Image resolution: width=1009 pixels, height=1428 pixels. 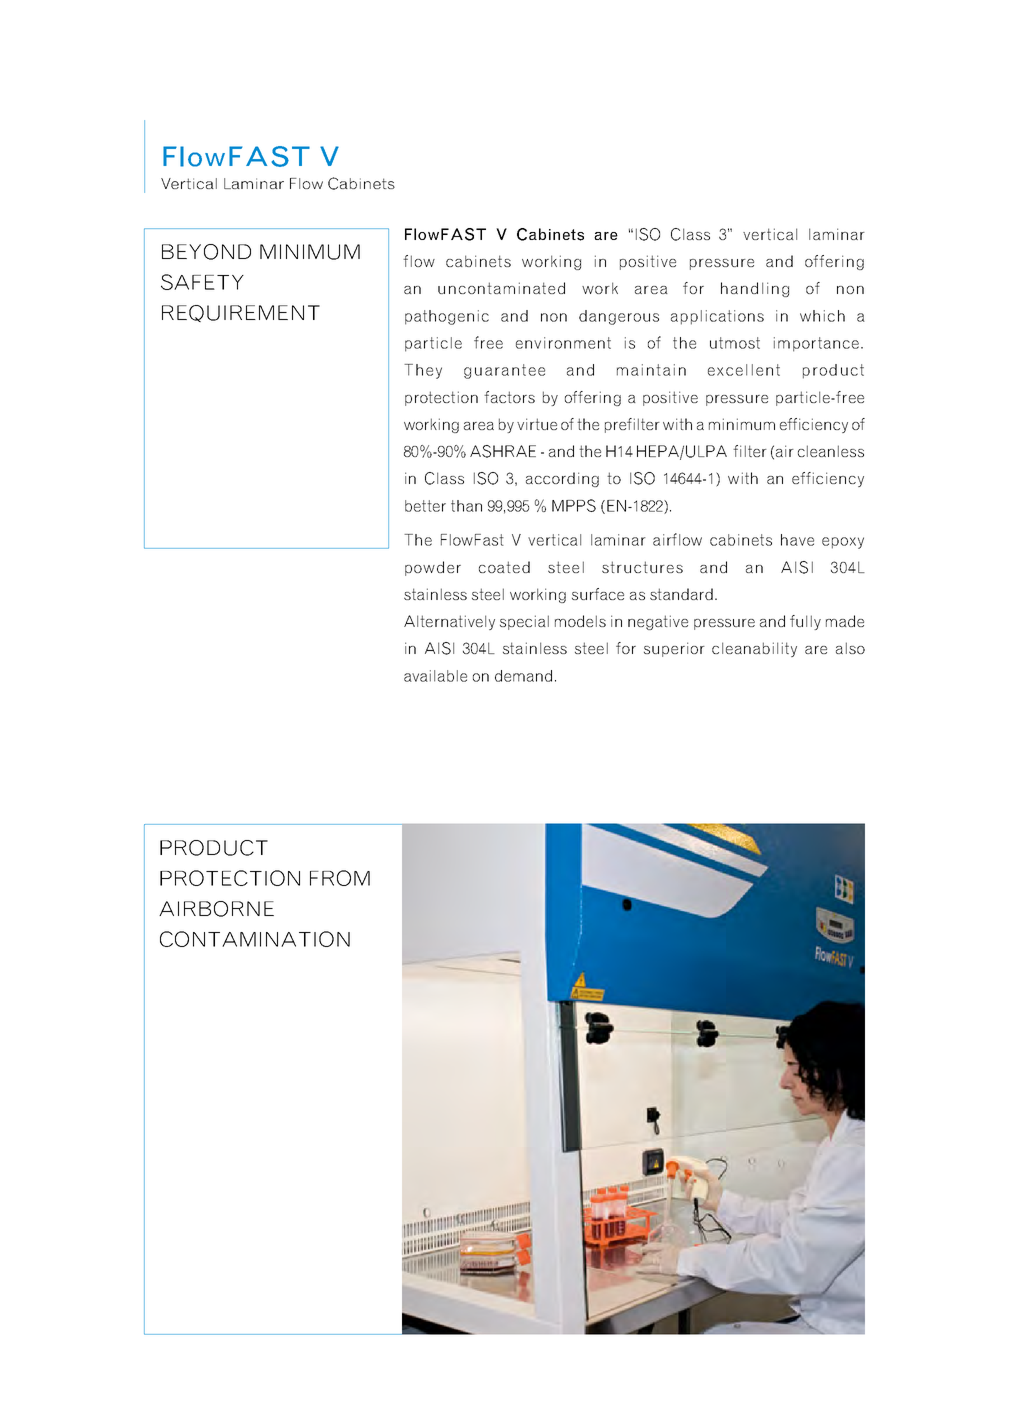 What do you see at coordinates (340, 878) in the image?
I see `FROM` at bounding box center [340, 878].
